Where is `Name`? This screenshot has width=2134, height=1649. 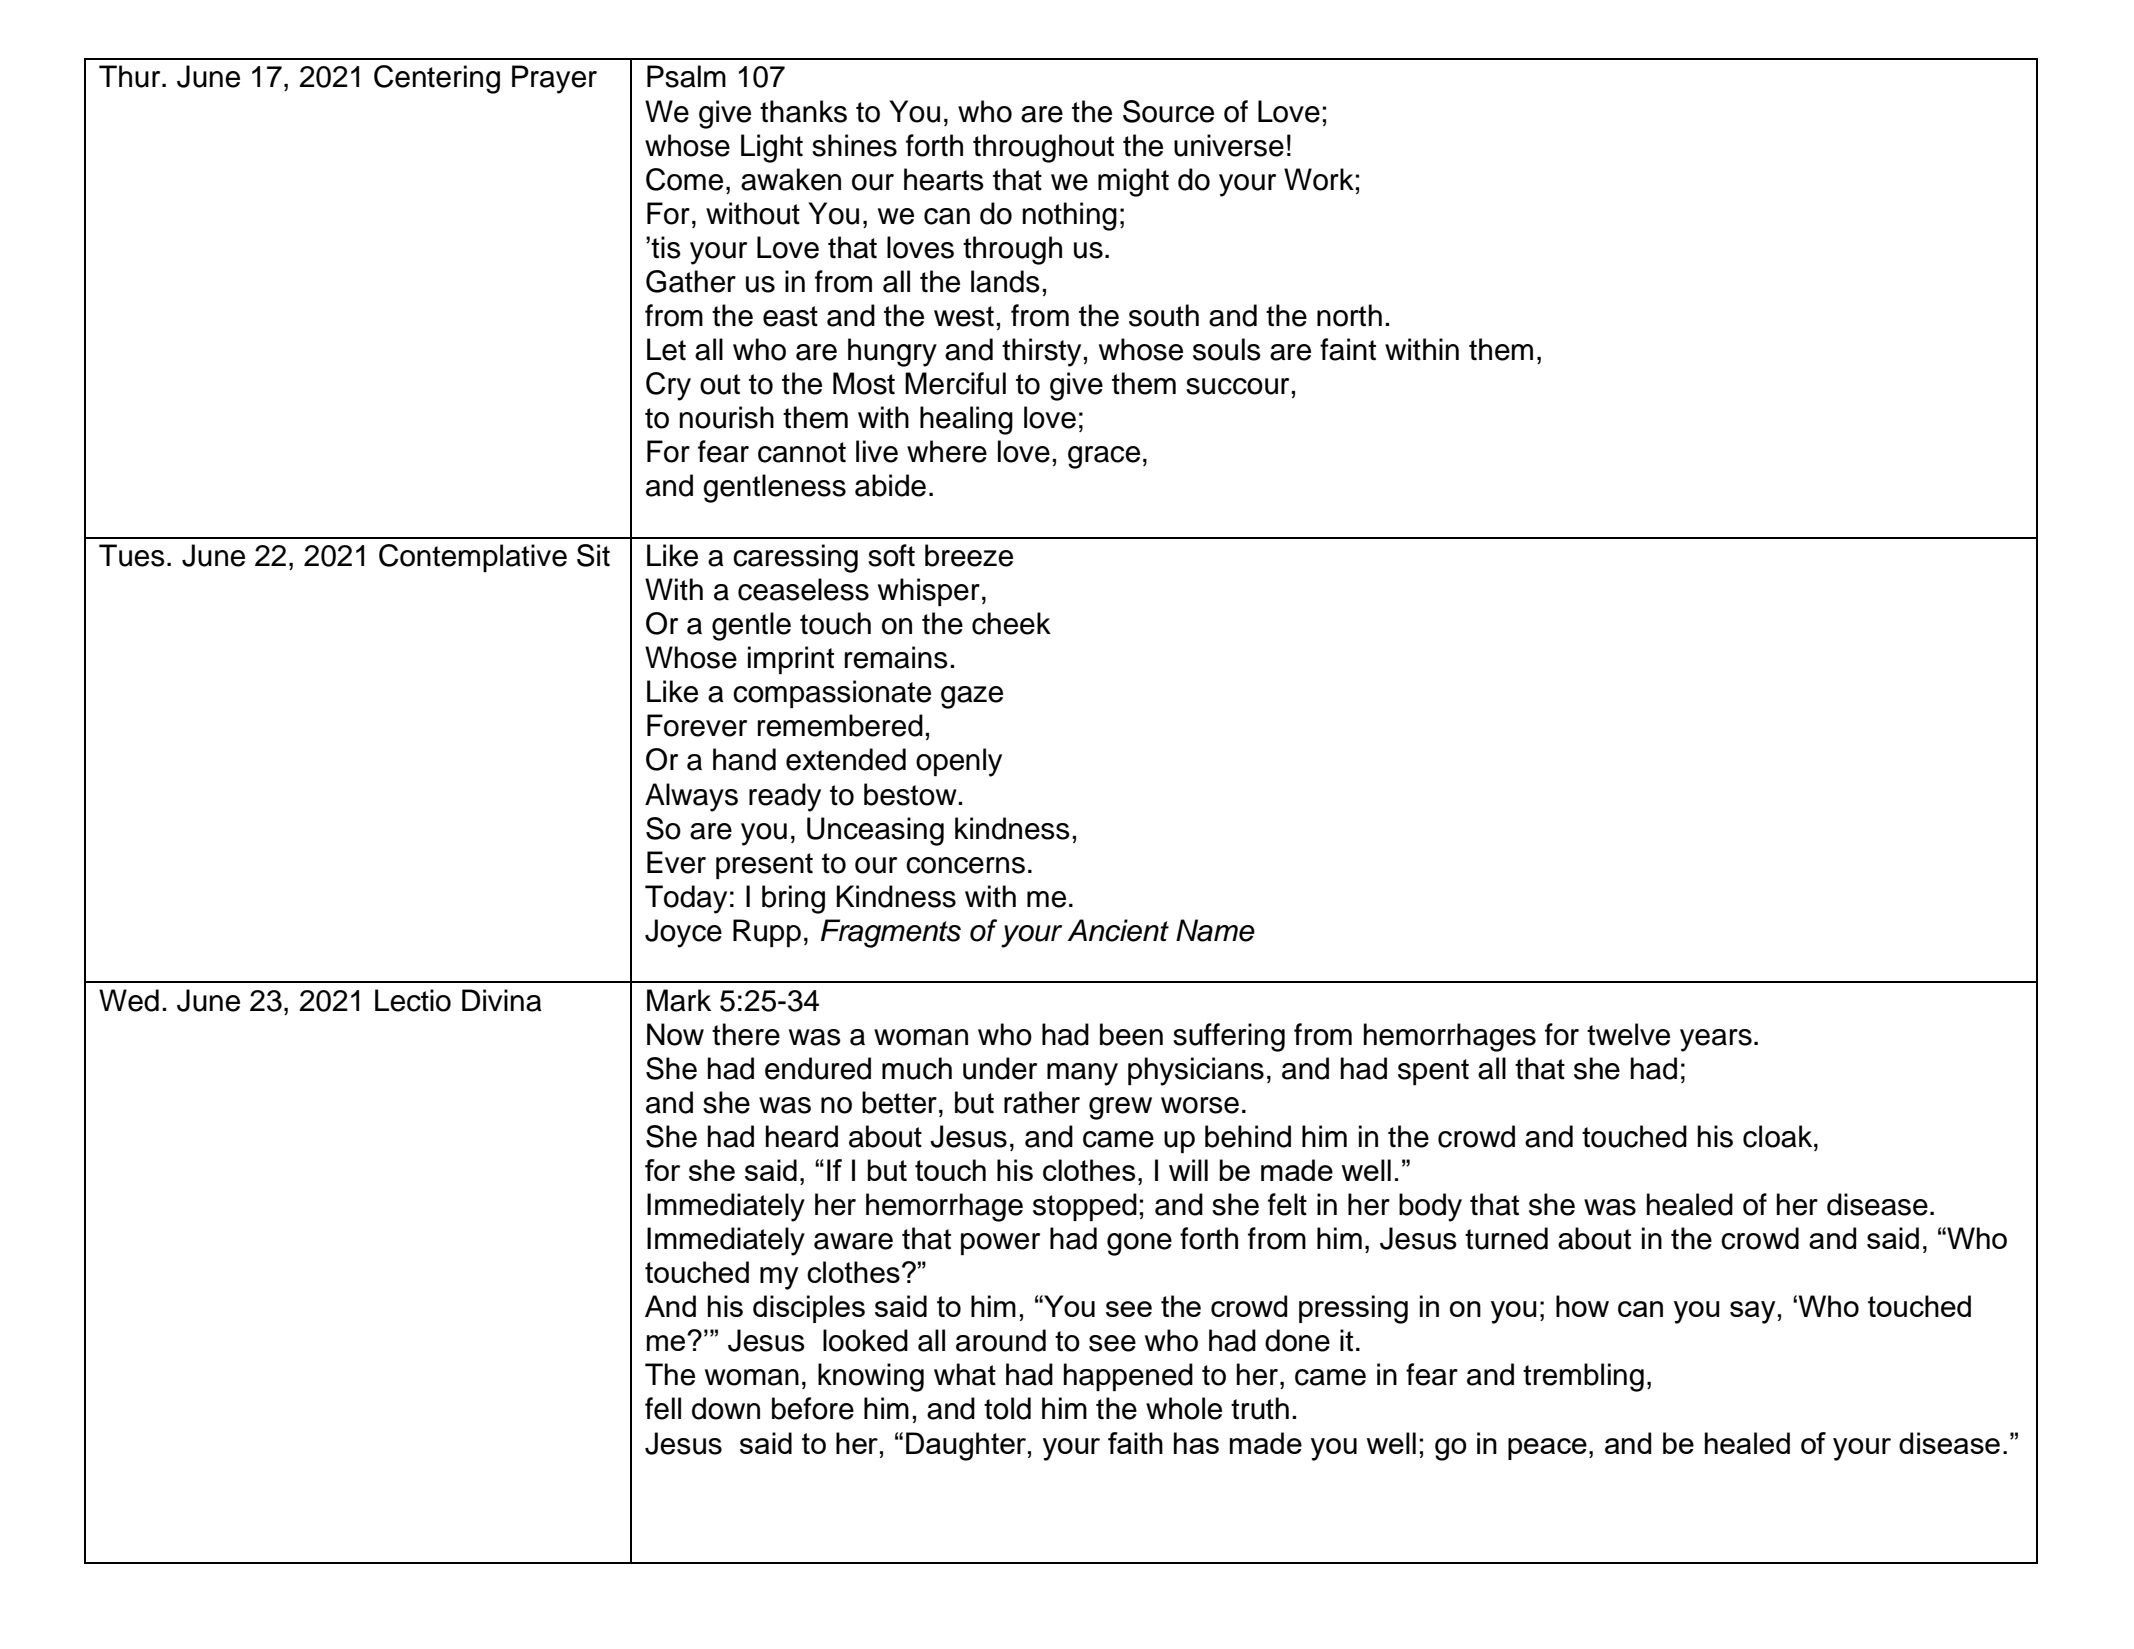 Name is located at coordinates (1215, 930).
